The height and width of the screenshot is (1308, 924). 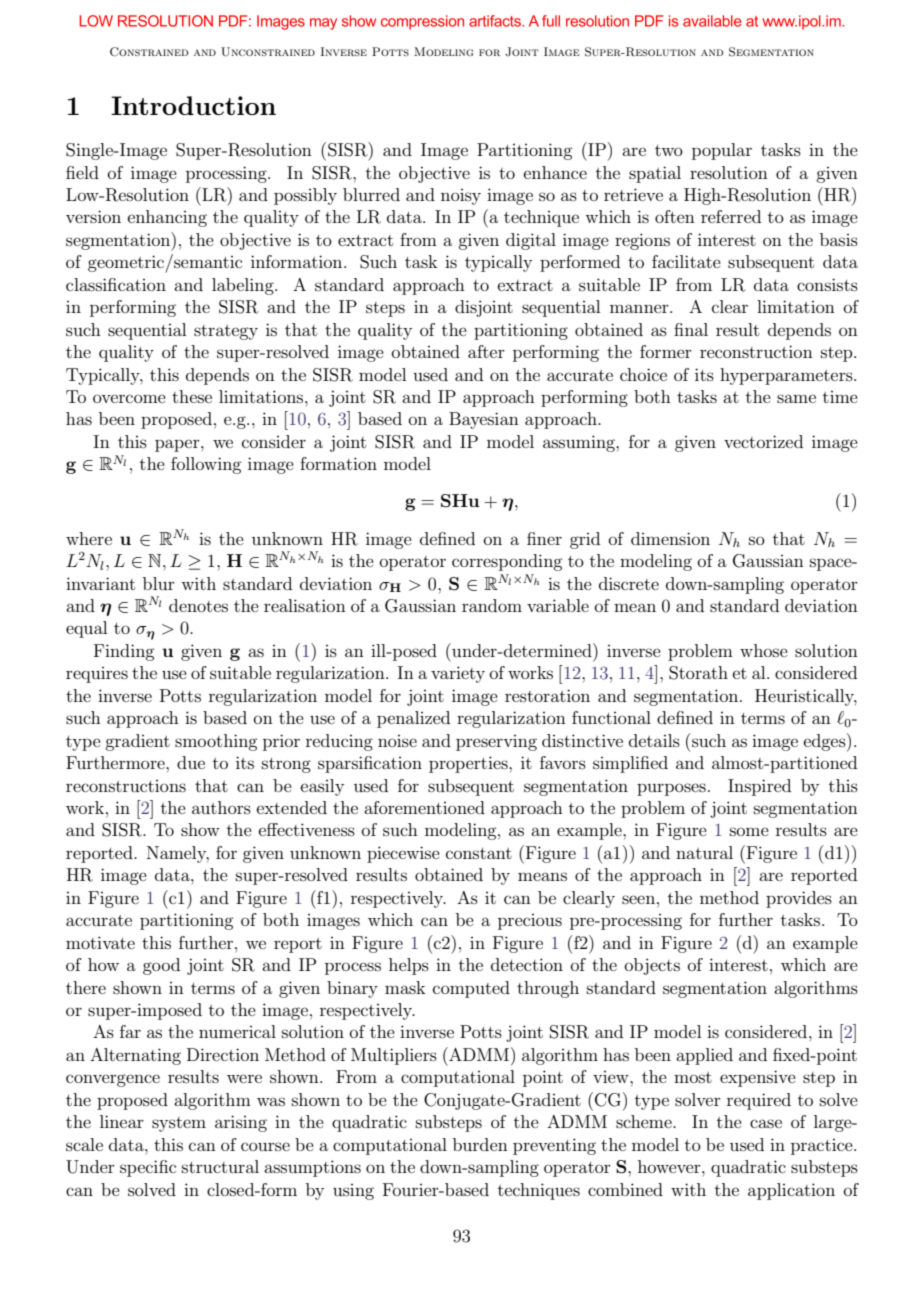 What do you see at coordinates (193, 105) in the screenshot?
I see `Introduction` at bounding box center [193, 105].
